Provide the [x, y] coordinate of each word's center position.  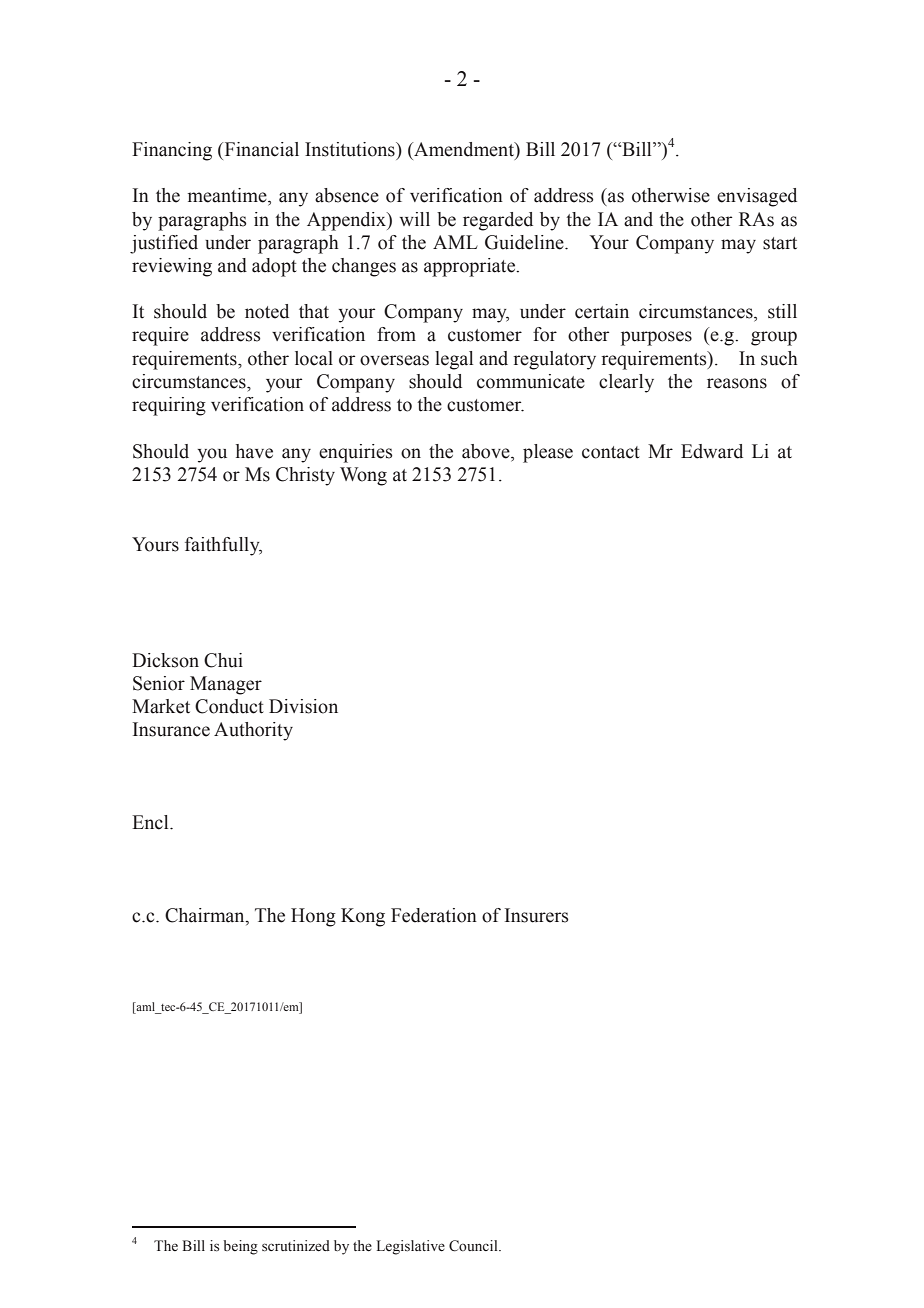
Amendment [464, 150]
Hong [313, 917]
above [487, 451]
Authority [253, 731]
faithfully [223, 546]
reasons [737, 383]
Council [474, 1246]
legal [454, 360]
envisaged [757, 197]
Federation [434, 915]
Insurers [537, 915]
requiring [169, 406]
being [240, 1247]
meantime [228, 195]
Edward [712, 451]
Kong [363, 917]
